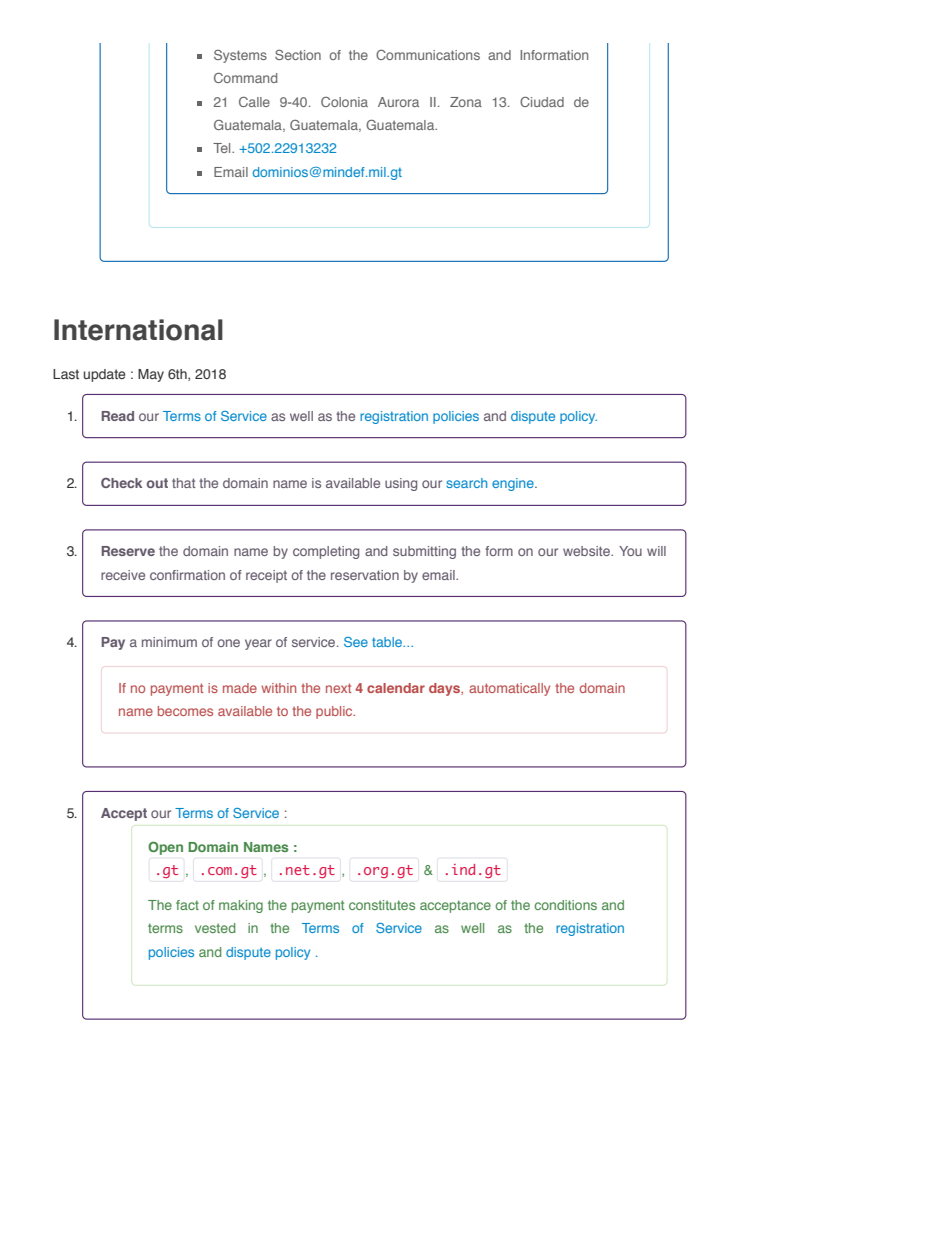 The width and height of the image is (952, 1233). I want to click on becomes, so click(185, 711).
